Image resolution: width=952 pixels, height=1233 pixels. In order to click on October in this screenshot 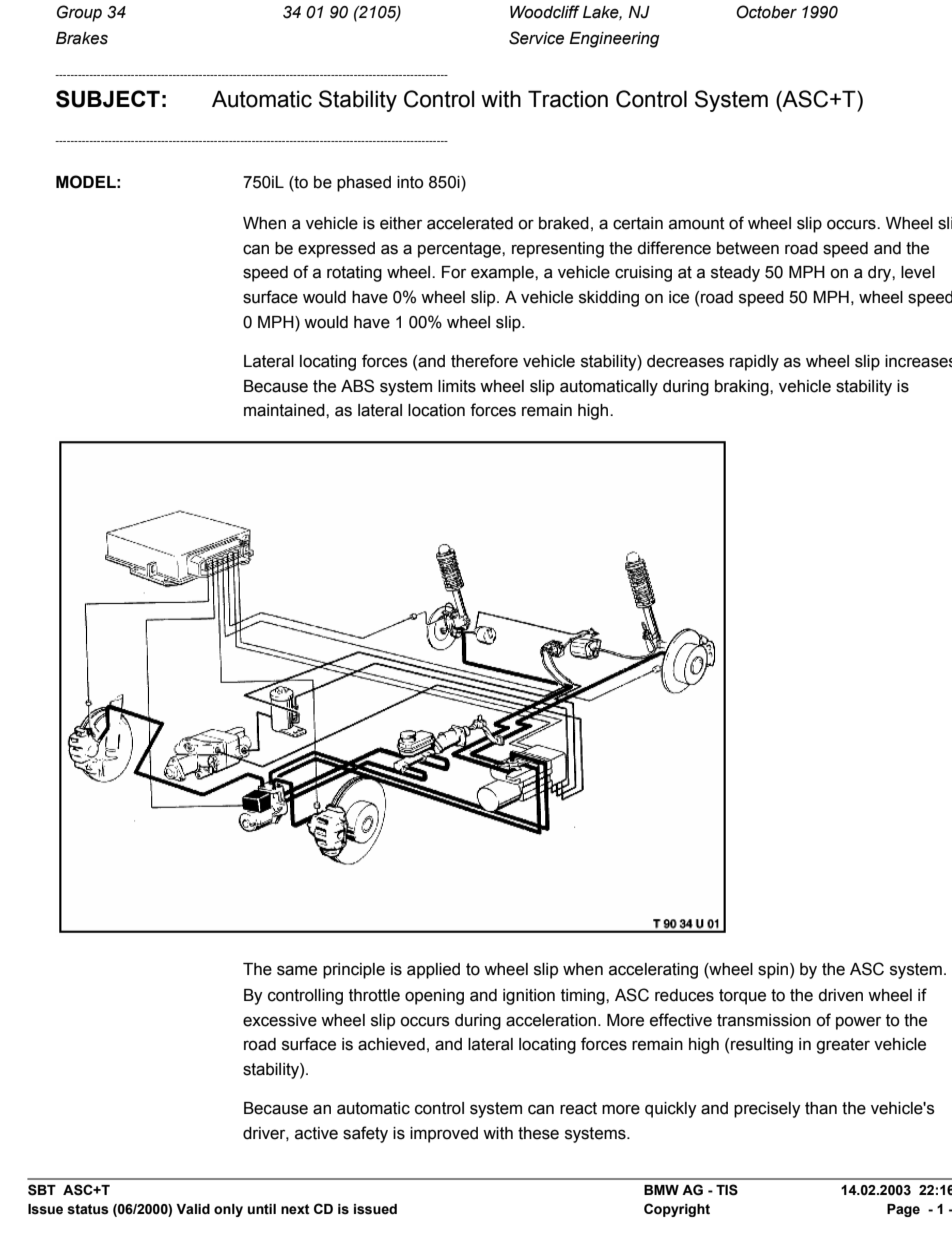, I will do `click(766, 12)`.
